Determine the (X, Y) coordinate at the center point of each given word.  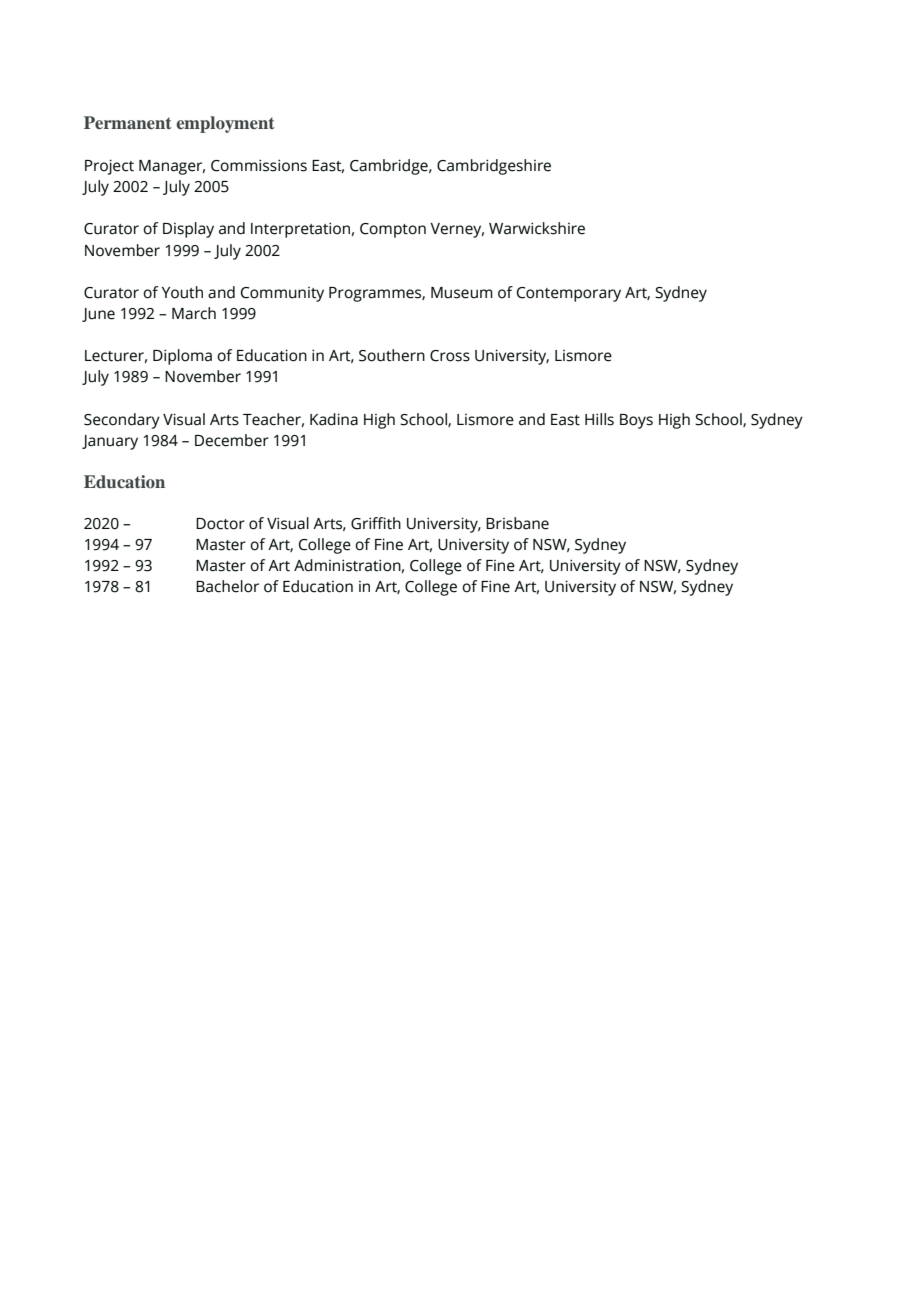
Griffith (376, 523)
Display (188, 230)
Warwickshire (537, 228)
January (110, 442)
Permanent (128, 122)
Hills (599, 419)
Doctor (220, 524)
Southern (392, 355)
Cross (450, 356)
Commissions (259, 165)
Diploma (182, 357)
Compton (393, 230)
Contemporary (569, 294)
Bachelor (227, 586)
